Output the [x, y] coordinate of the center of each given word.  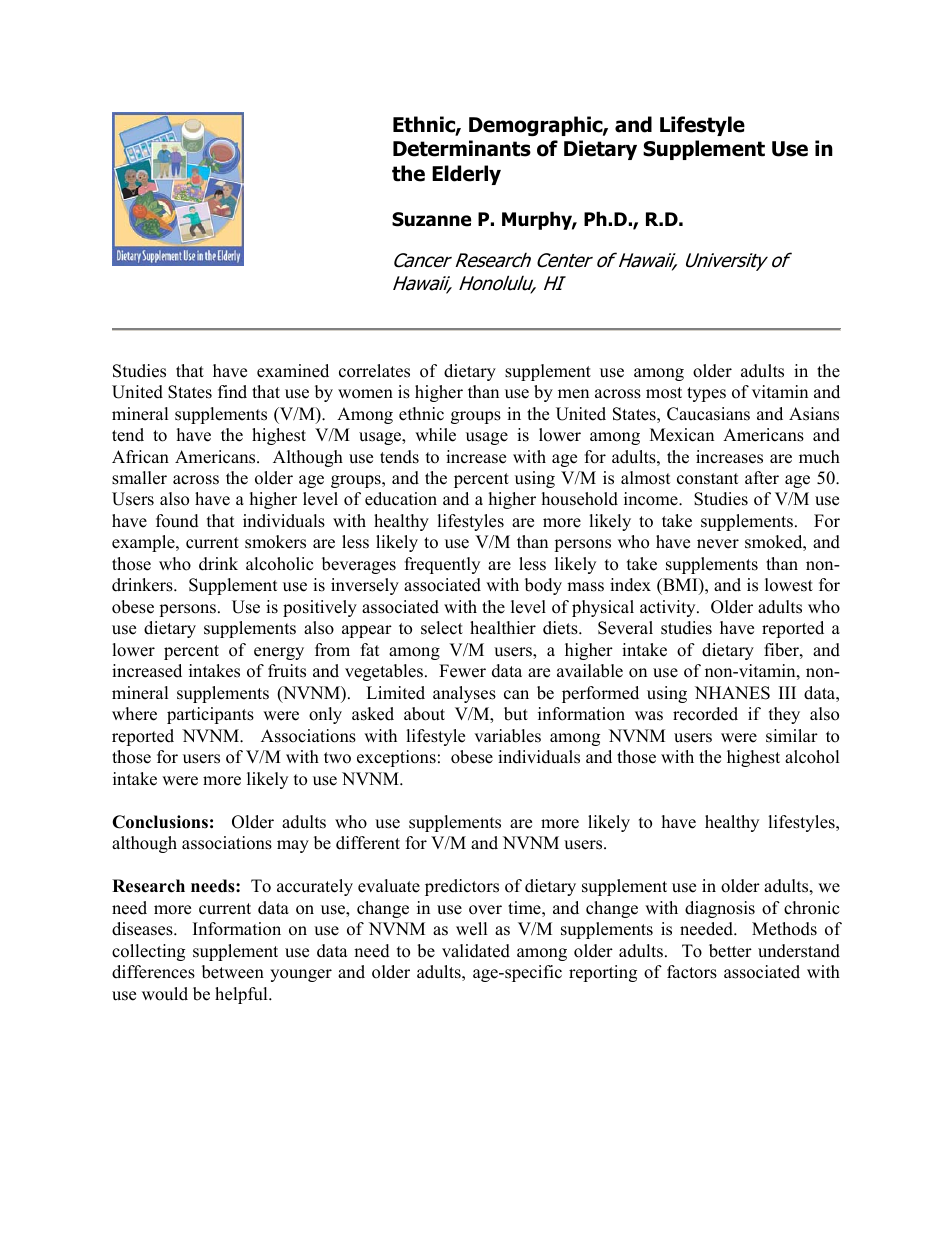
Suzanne [431, 219]
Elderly [466, 175]
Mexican [682, 435]
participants [210, 715]
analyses [464, 694]
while [435, 435]
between [233, 972]
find [232, 392]
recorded [705, 714]
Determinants [462, 148]
